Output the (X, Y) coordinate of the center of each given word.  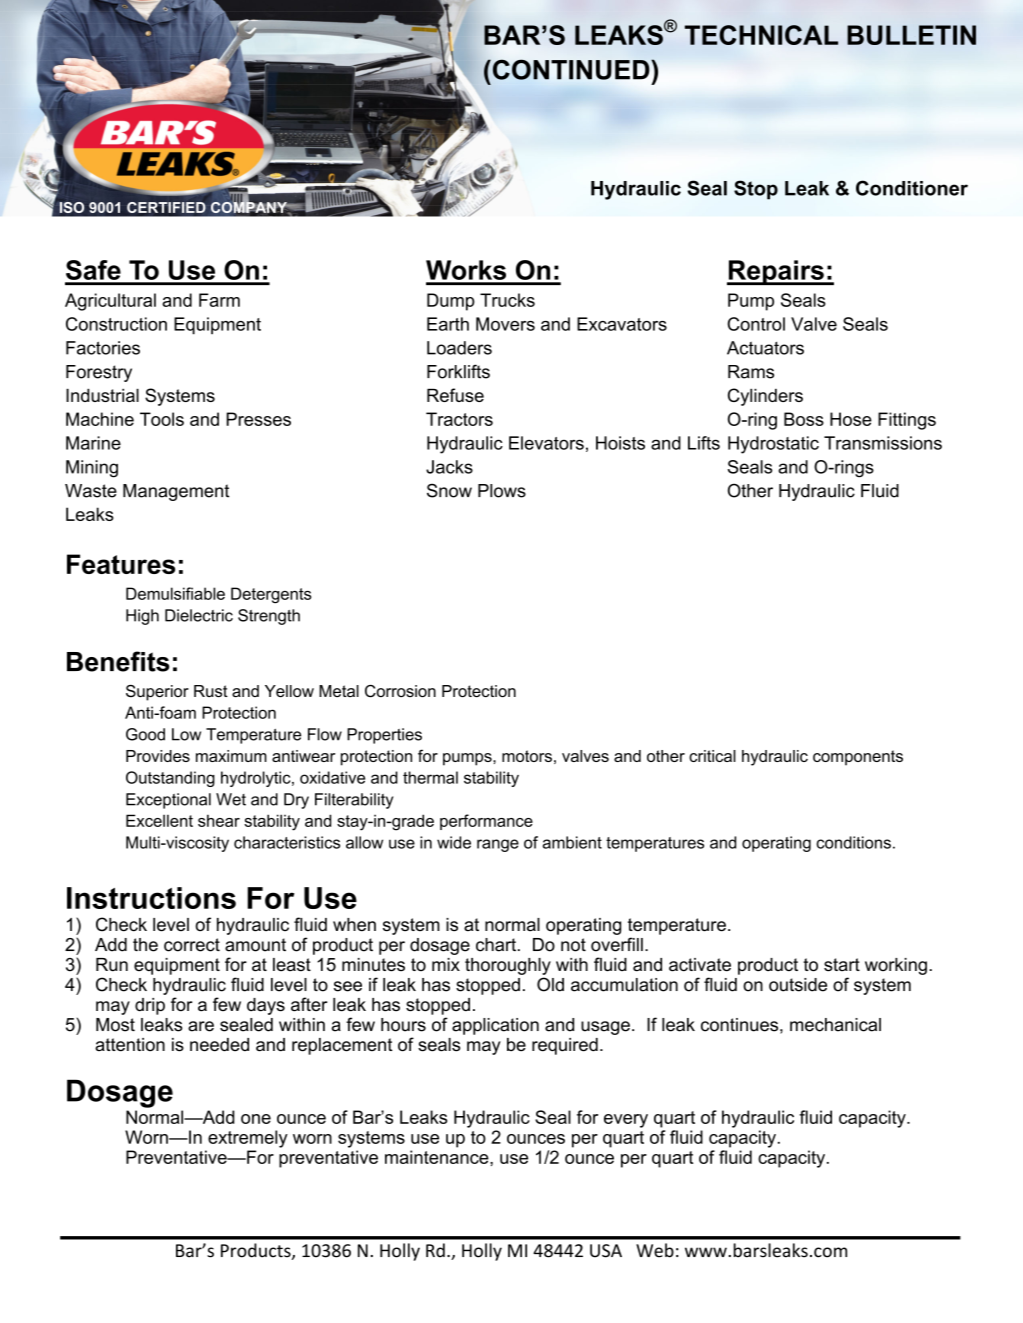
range (498, 845)
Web (655, 1250)
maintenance (438, 1157)
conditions (853, 842)
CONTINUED (571, 70)
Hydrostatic (773, 445)
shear (219, 820)
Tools (162, 419)
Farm (219, 300)
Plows (502, 491)
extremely (248, 1139)
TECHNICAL (761, 35)
